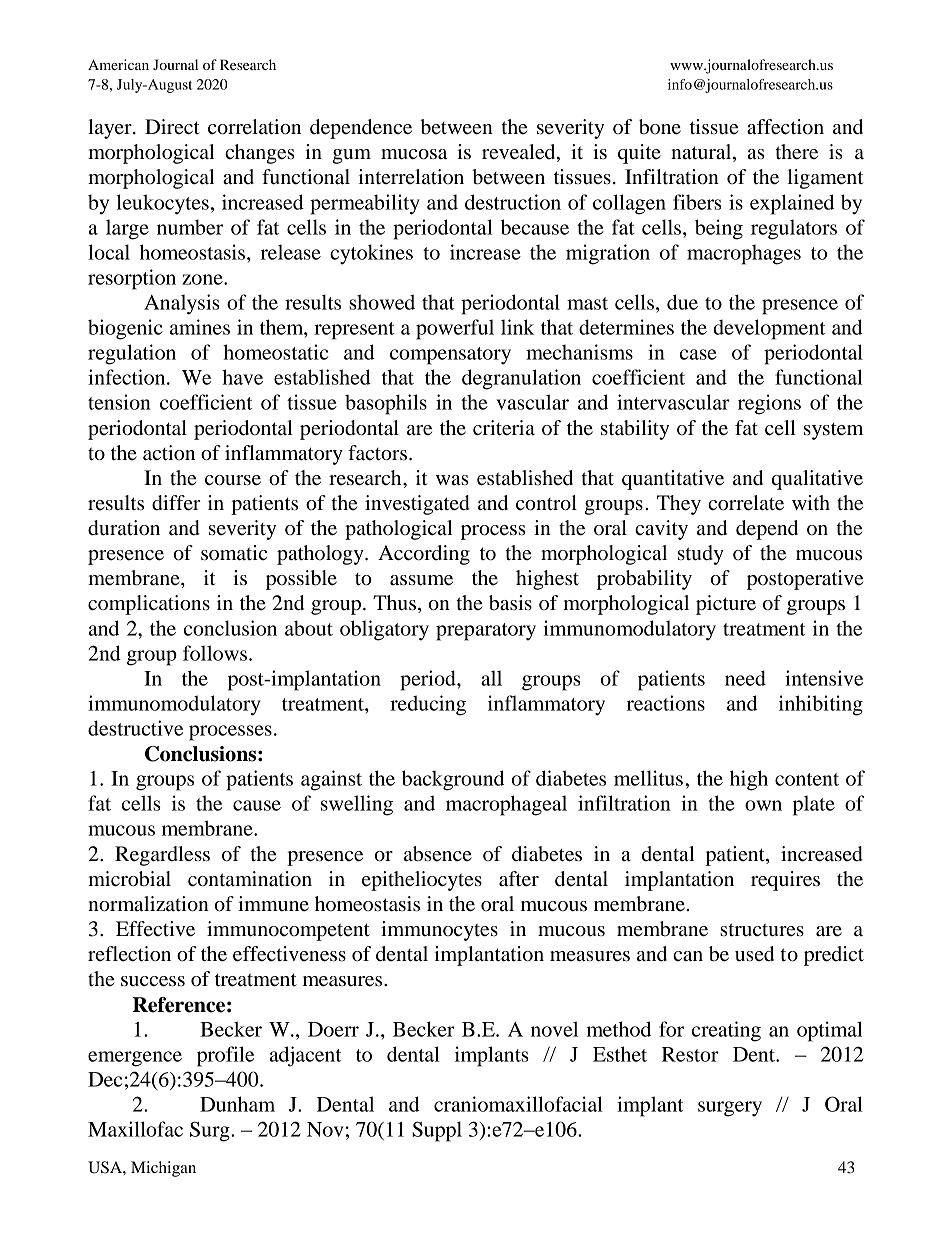 Image resolution: width=952 pixels, height=1233 pixels. I want to click on picture, so click(726, 605).
